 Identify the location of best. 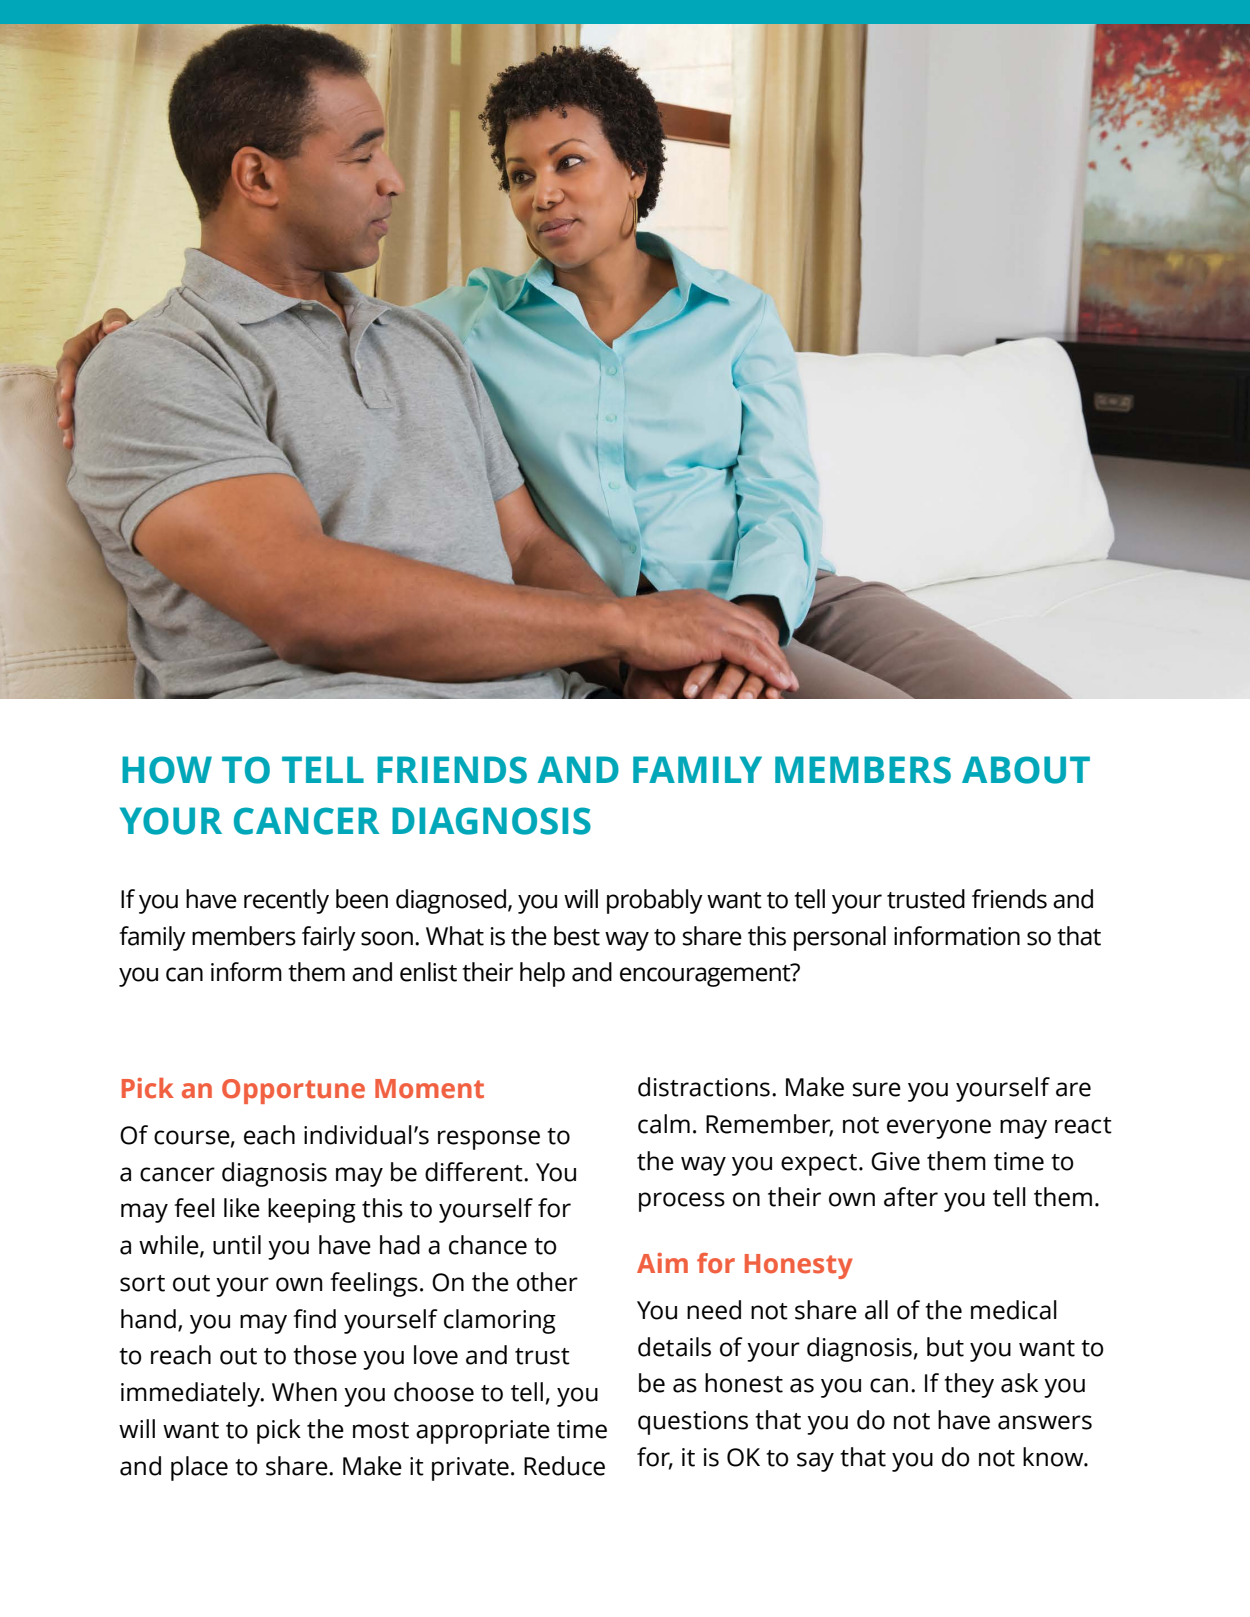
(577, 936).
